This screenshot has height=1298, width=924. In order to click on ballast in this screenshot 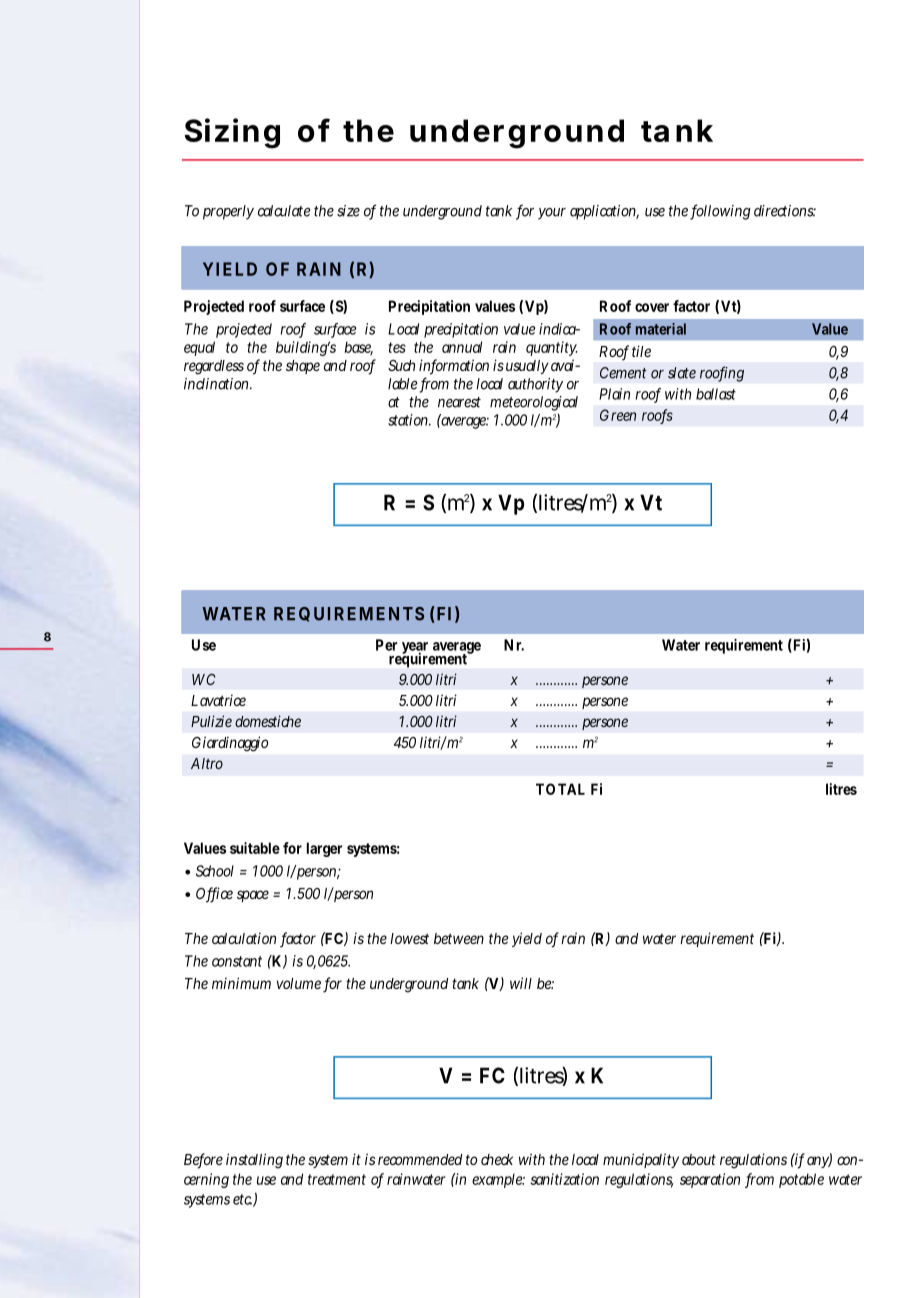, I will do `click(716, 394)`.
